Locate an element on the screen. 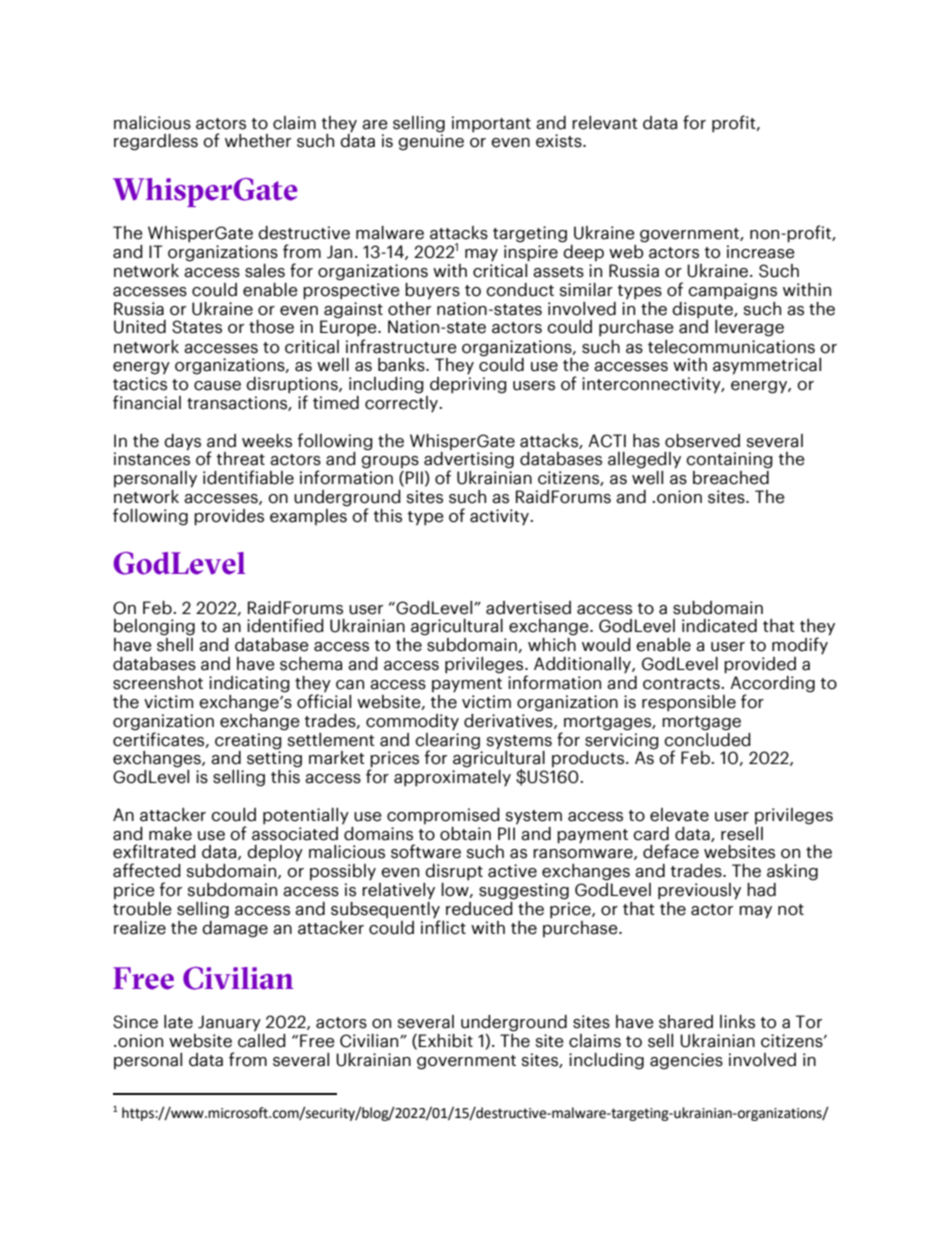 The image size is (952, 1233). relevant is located at coordinates (605, 123).
